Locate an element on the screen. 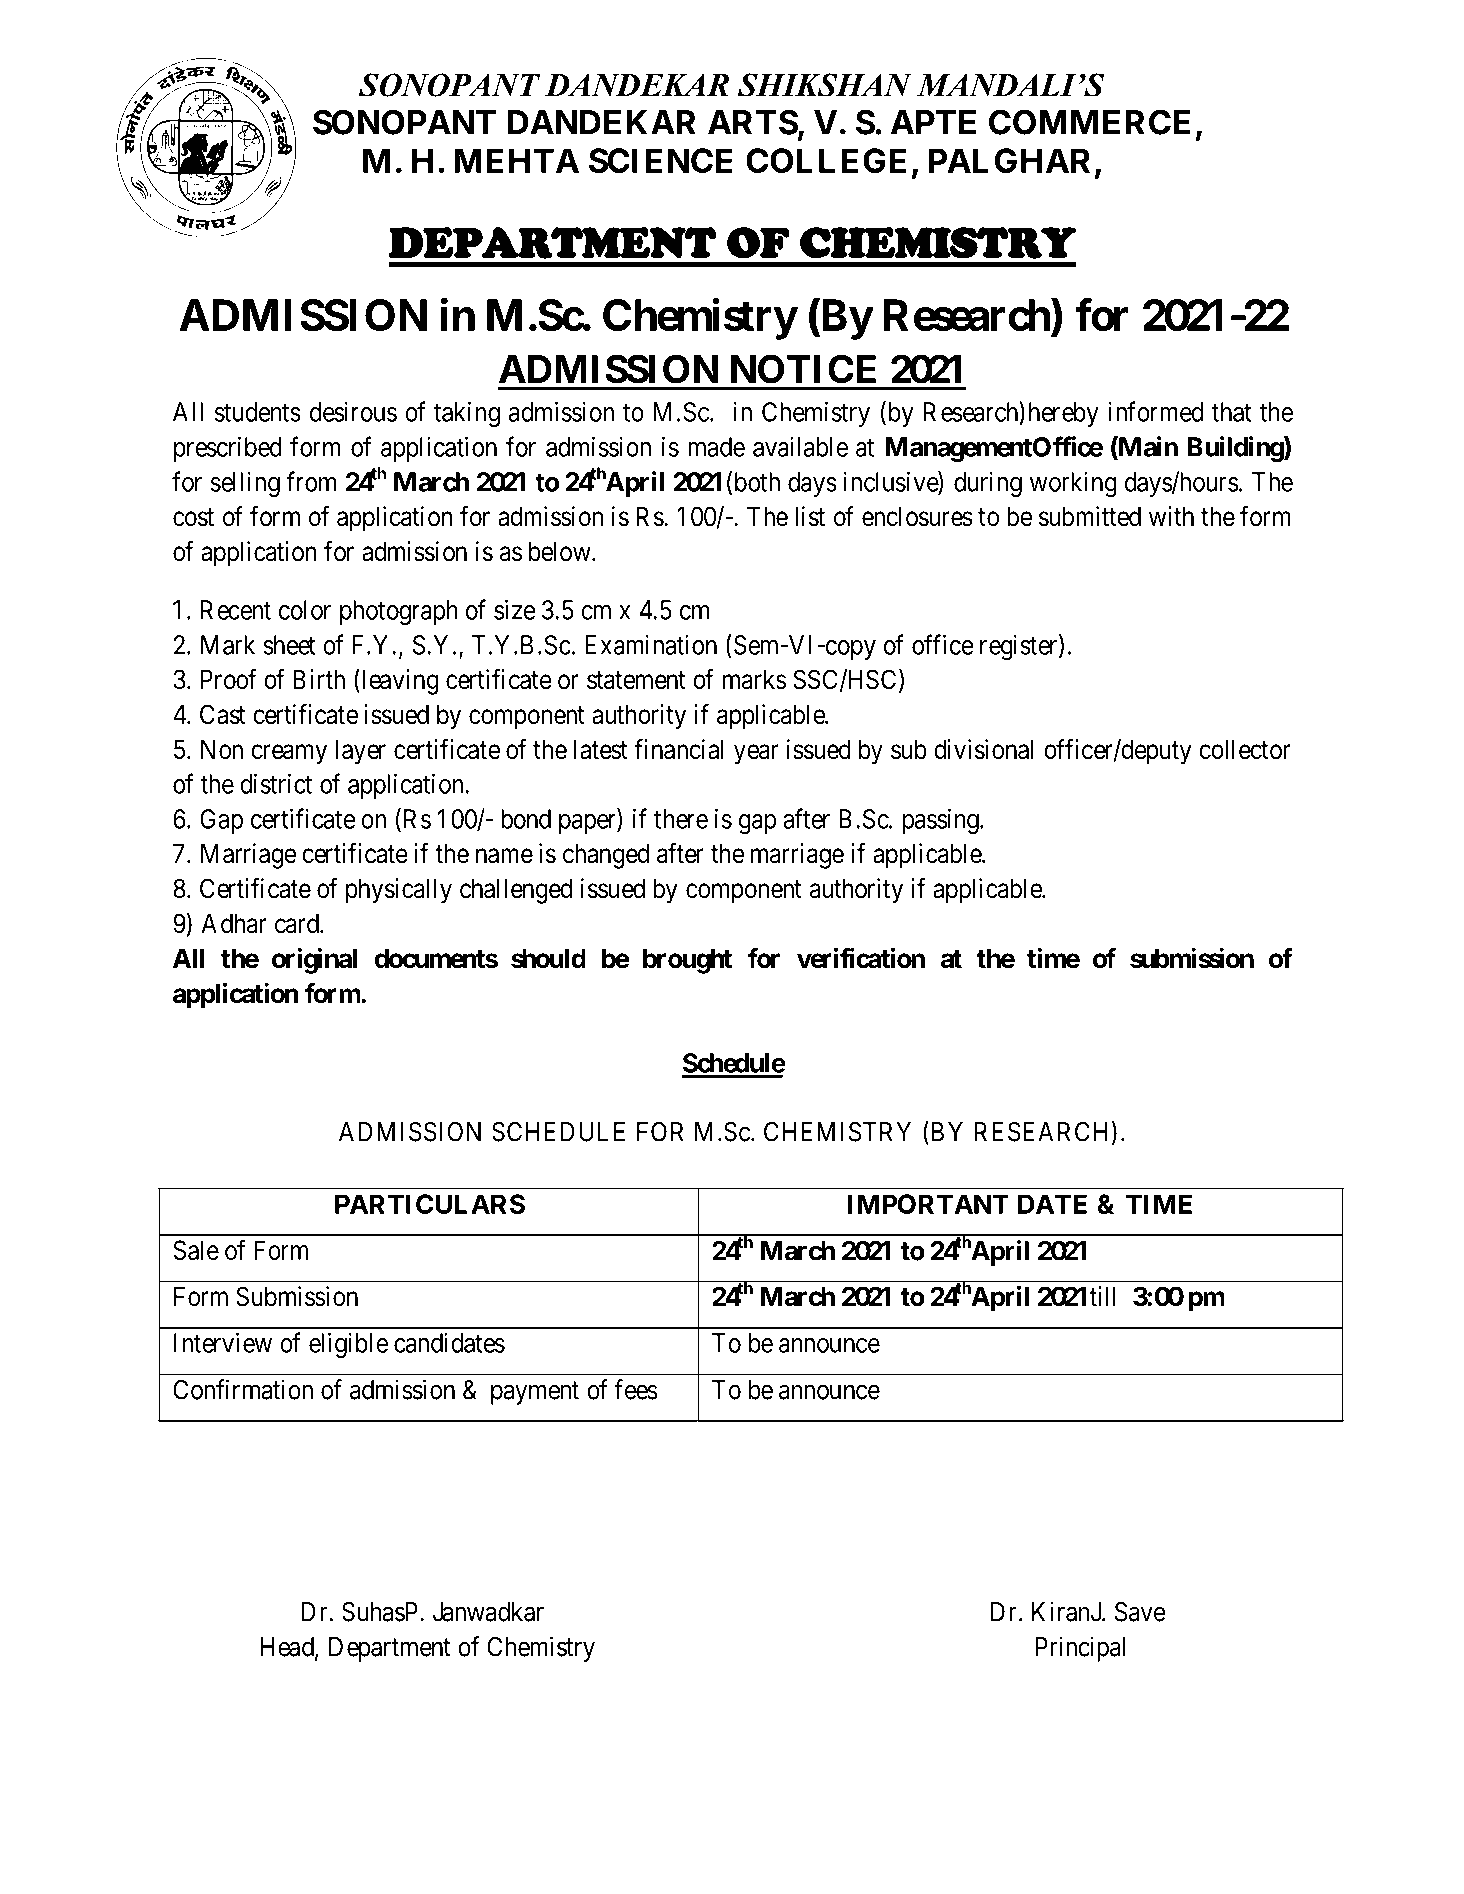  IMPORTANT is located at coordinates (928, 1204).
